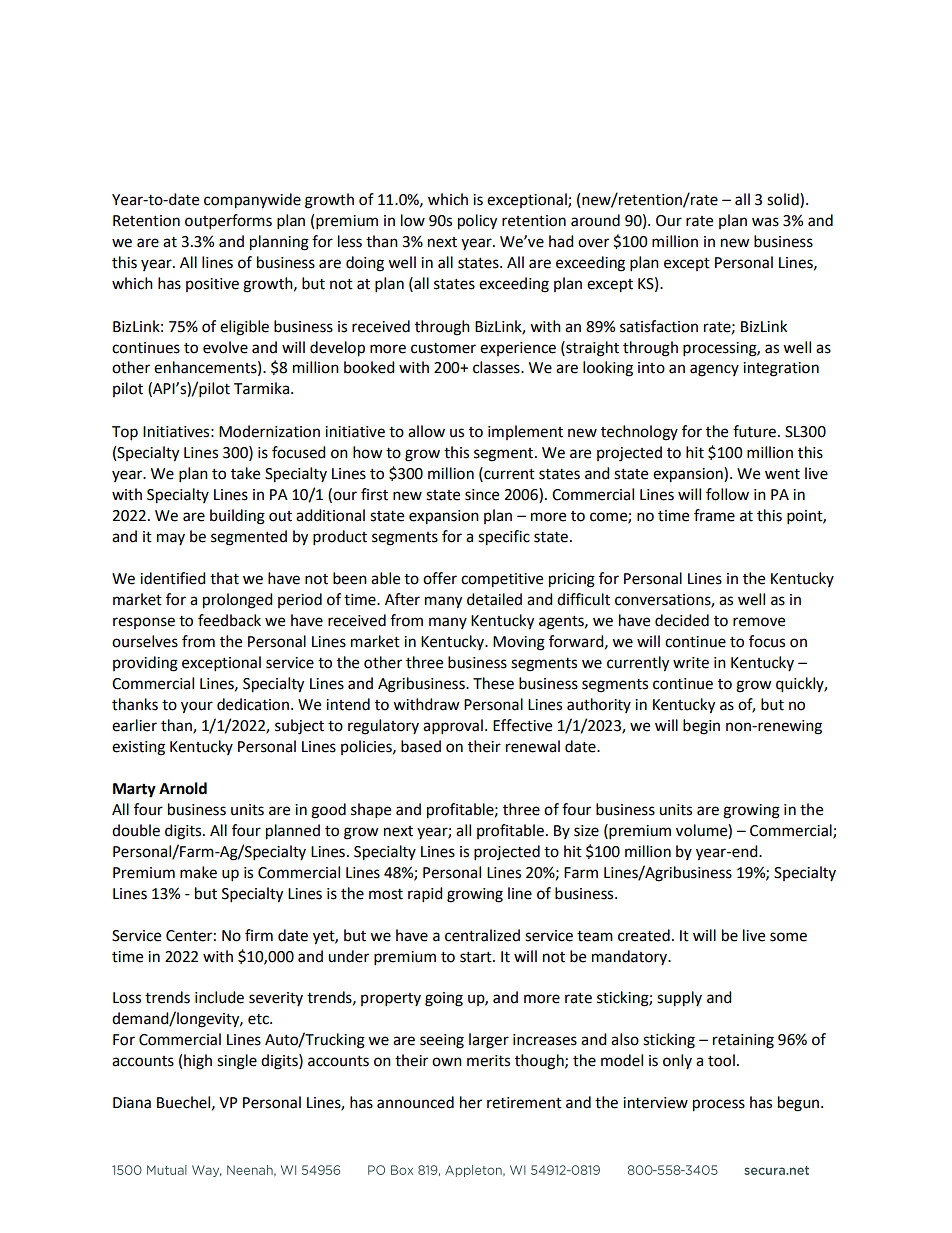  I want to click on outperforms, so click(228, 222).
